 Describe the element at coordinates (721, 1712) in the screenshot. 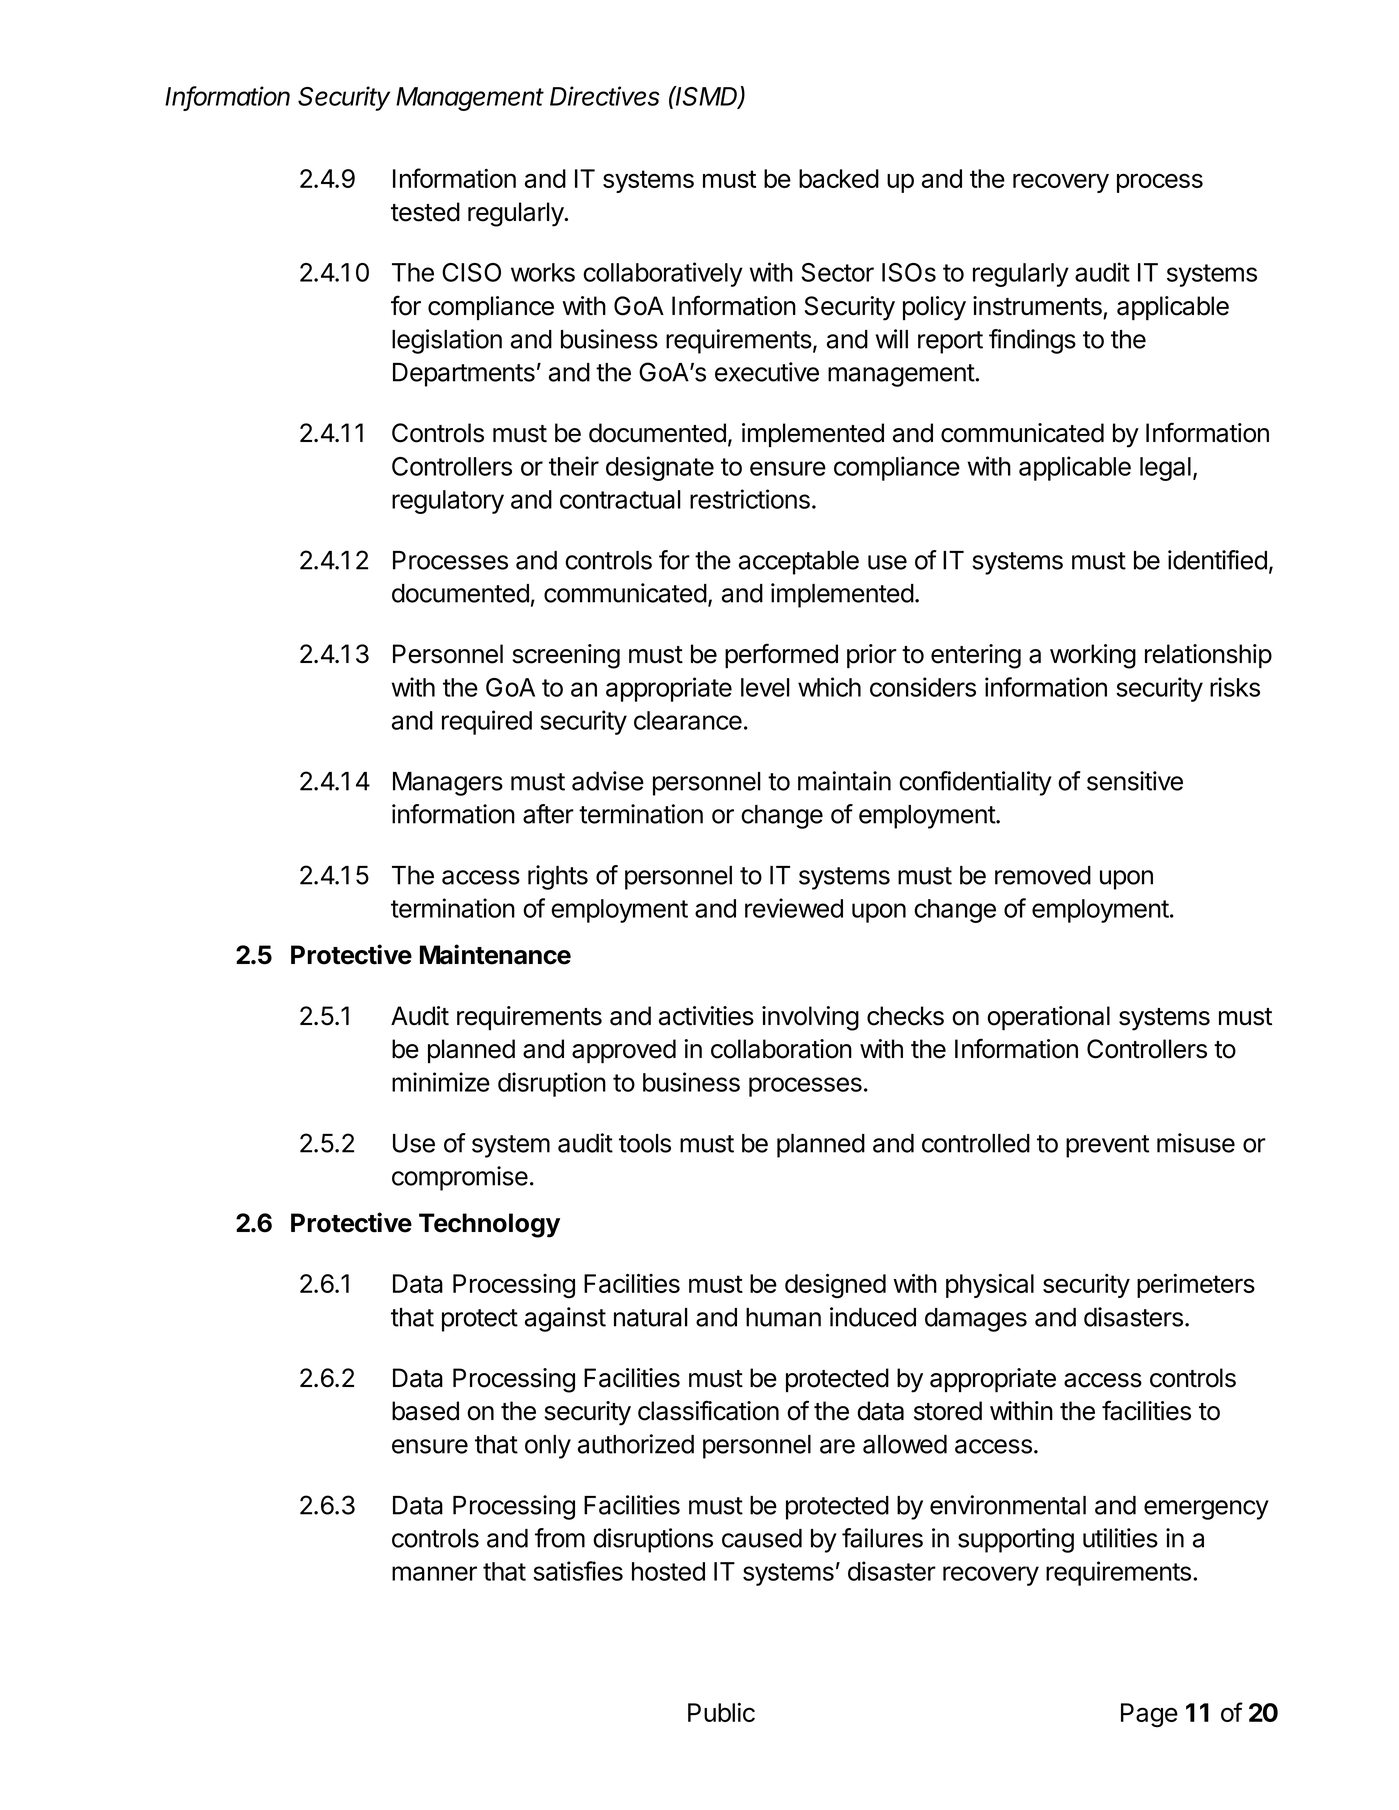

I see `Public` at that location.
